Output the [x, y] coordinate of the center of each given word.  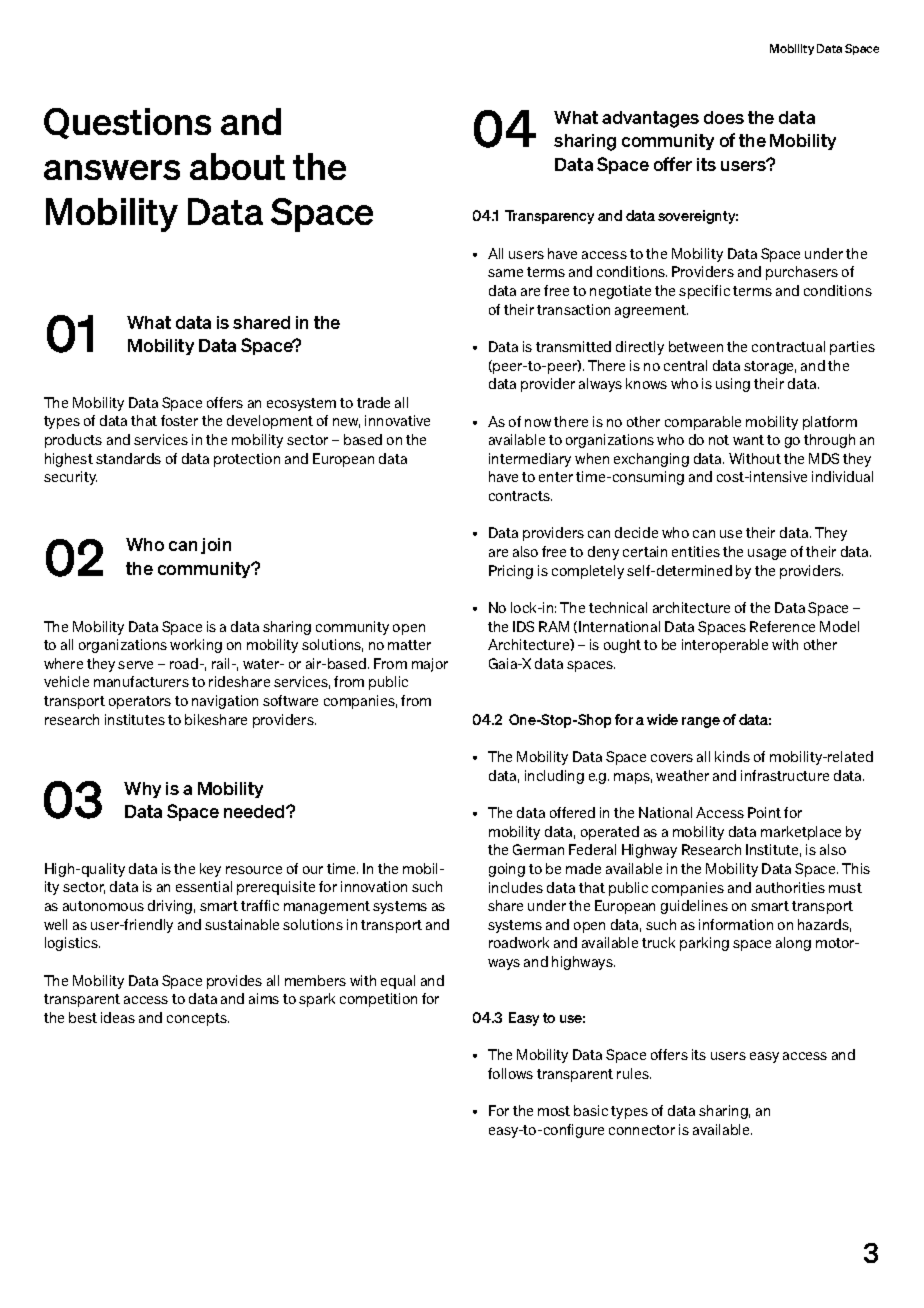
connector [642, 1130]
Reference [782, 626]
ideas [118, 1017]
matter [409, 645]
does [724, 117]
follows [510, 1073]
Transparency [549, 217]
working [196, 646]
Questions [127, 123]
